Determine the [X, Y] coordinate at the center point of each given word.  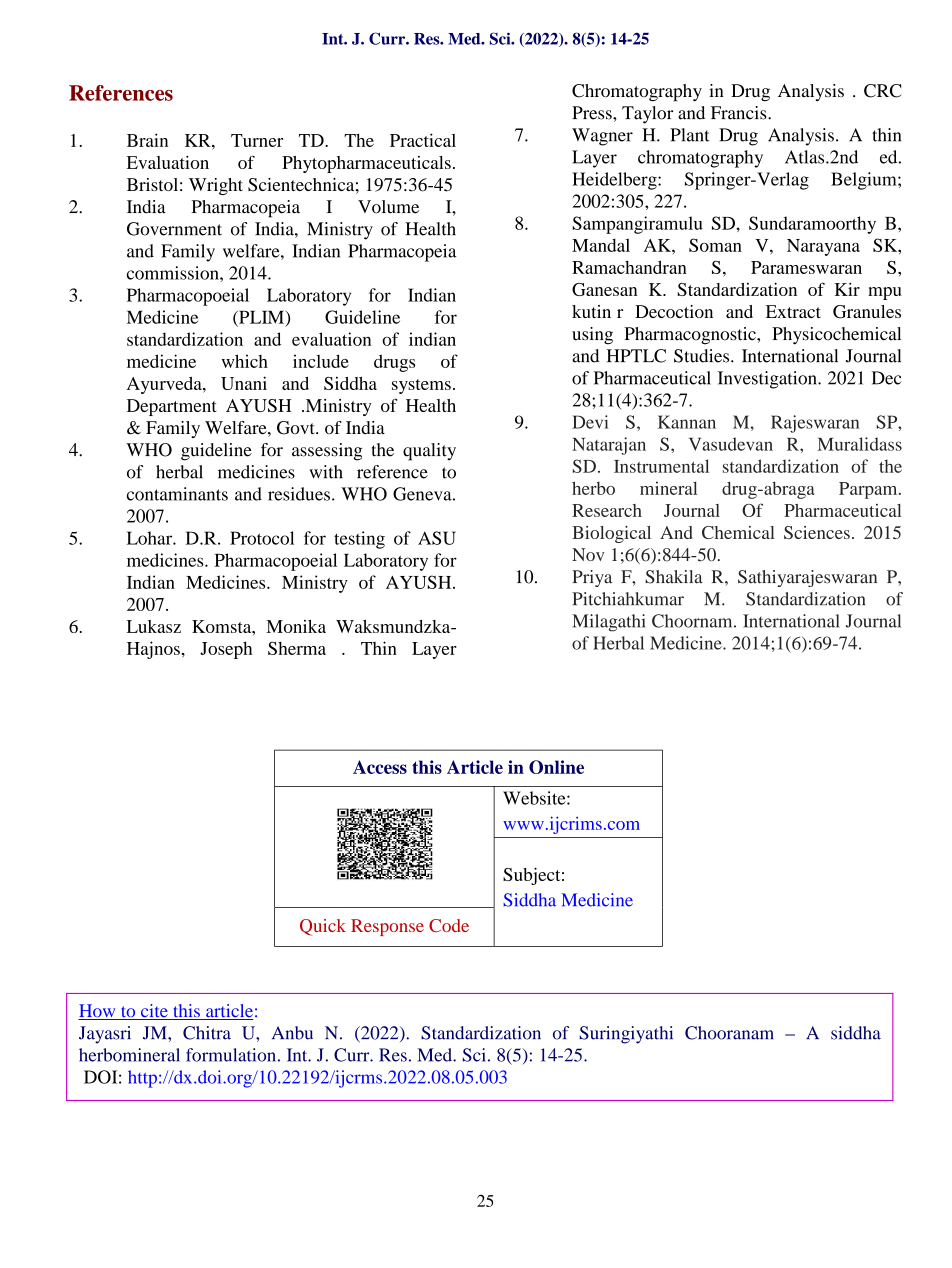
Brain [147, 140]
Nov [588, 554]
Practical [423, 140]
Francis [740, 113]
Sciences [817, 532]
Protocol [262, 538]
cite [154, 1012]
